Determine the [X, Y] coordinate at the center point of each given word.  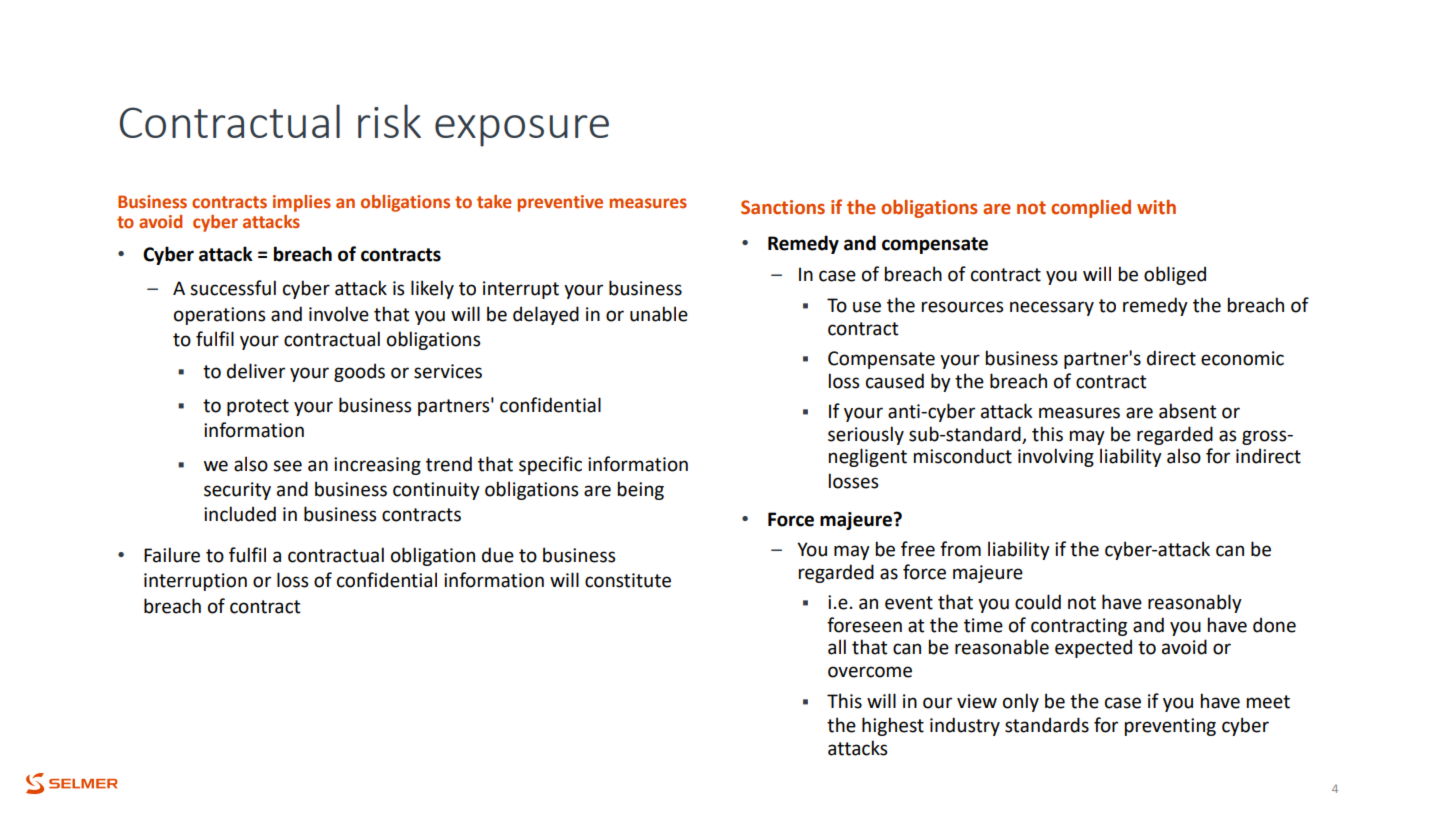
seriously [866, 435]
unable [659, 314]
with [1156, 207]
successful [233, 288]
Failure [172, 555]
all [837, 647]
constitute [628, 580]
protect [258, 407]
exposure [522, 131]
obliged [1175, 275]
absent [1187, 411]
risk [389, 121]
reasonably [1195, 603]
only [1021, 702]
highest [893, 726]
